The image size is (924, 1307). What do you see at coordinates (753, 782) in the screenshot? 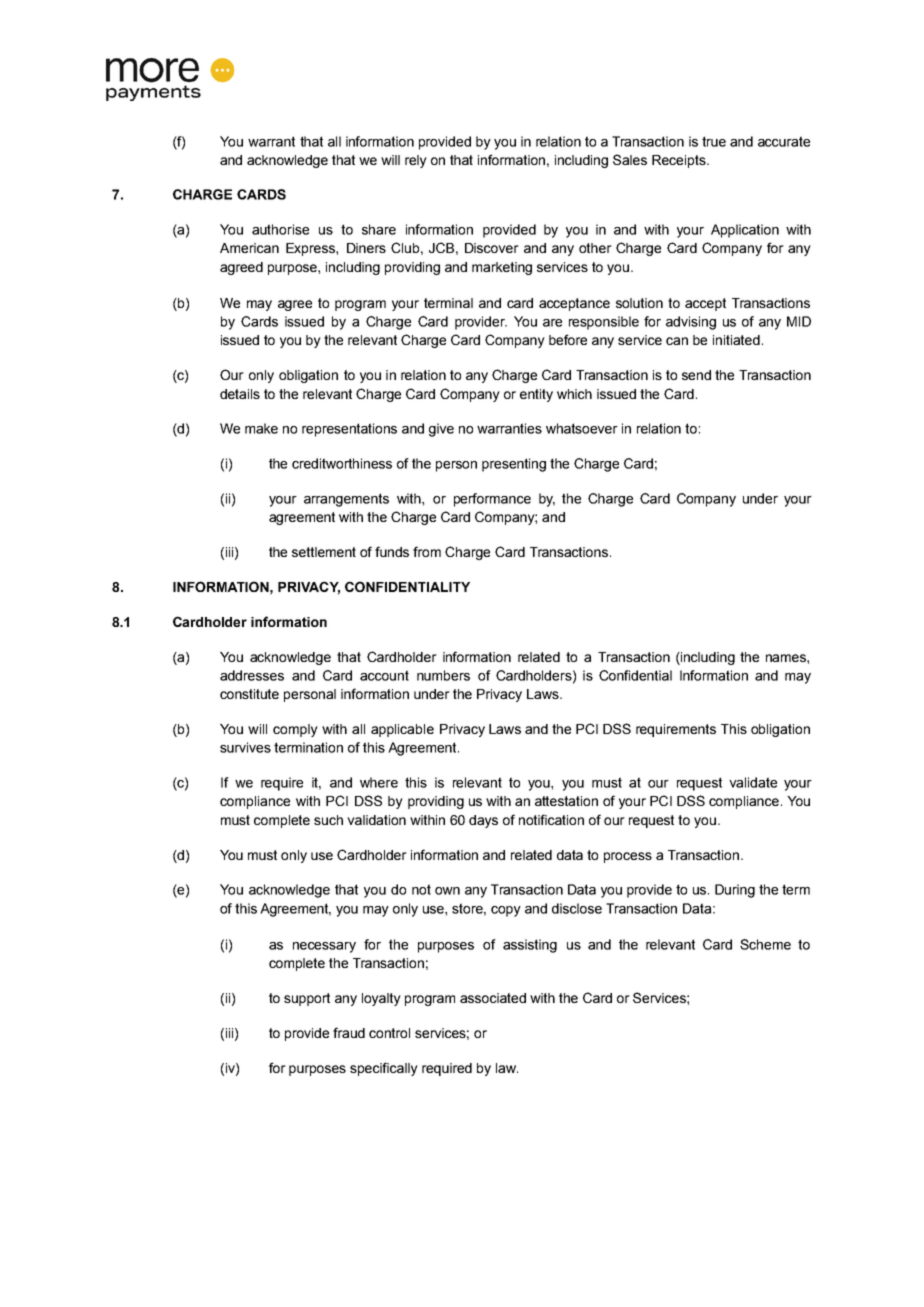
I see `validate` at bounding box center [753, 782].
